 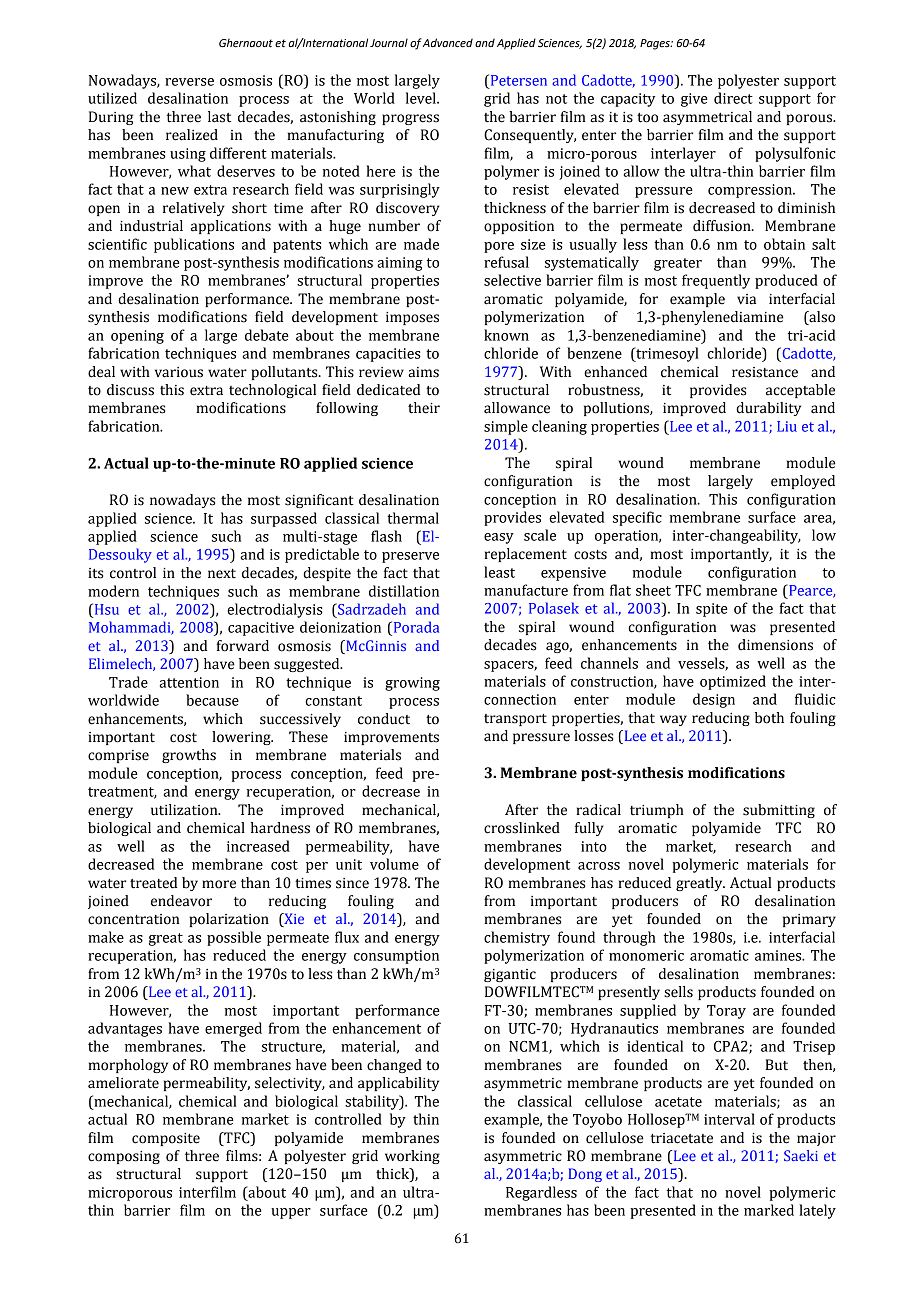 I want to click on sells, so click(x=678, y=992).
